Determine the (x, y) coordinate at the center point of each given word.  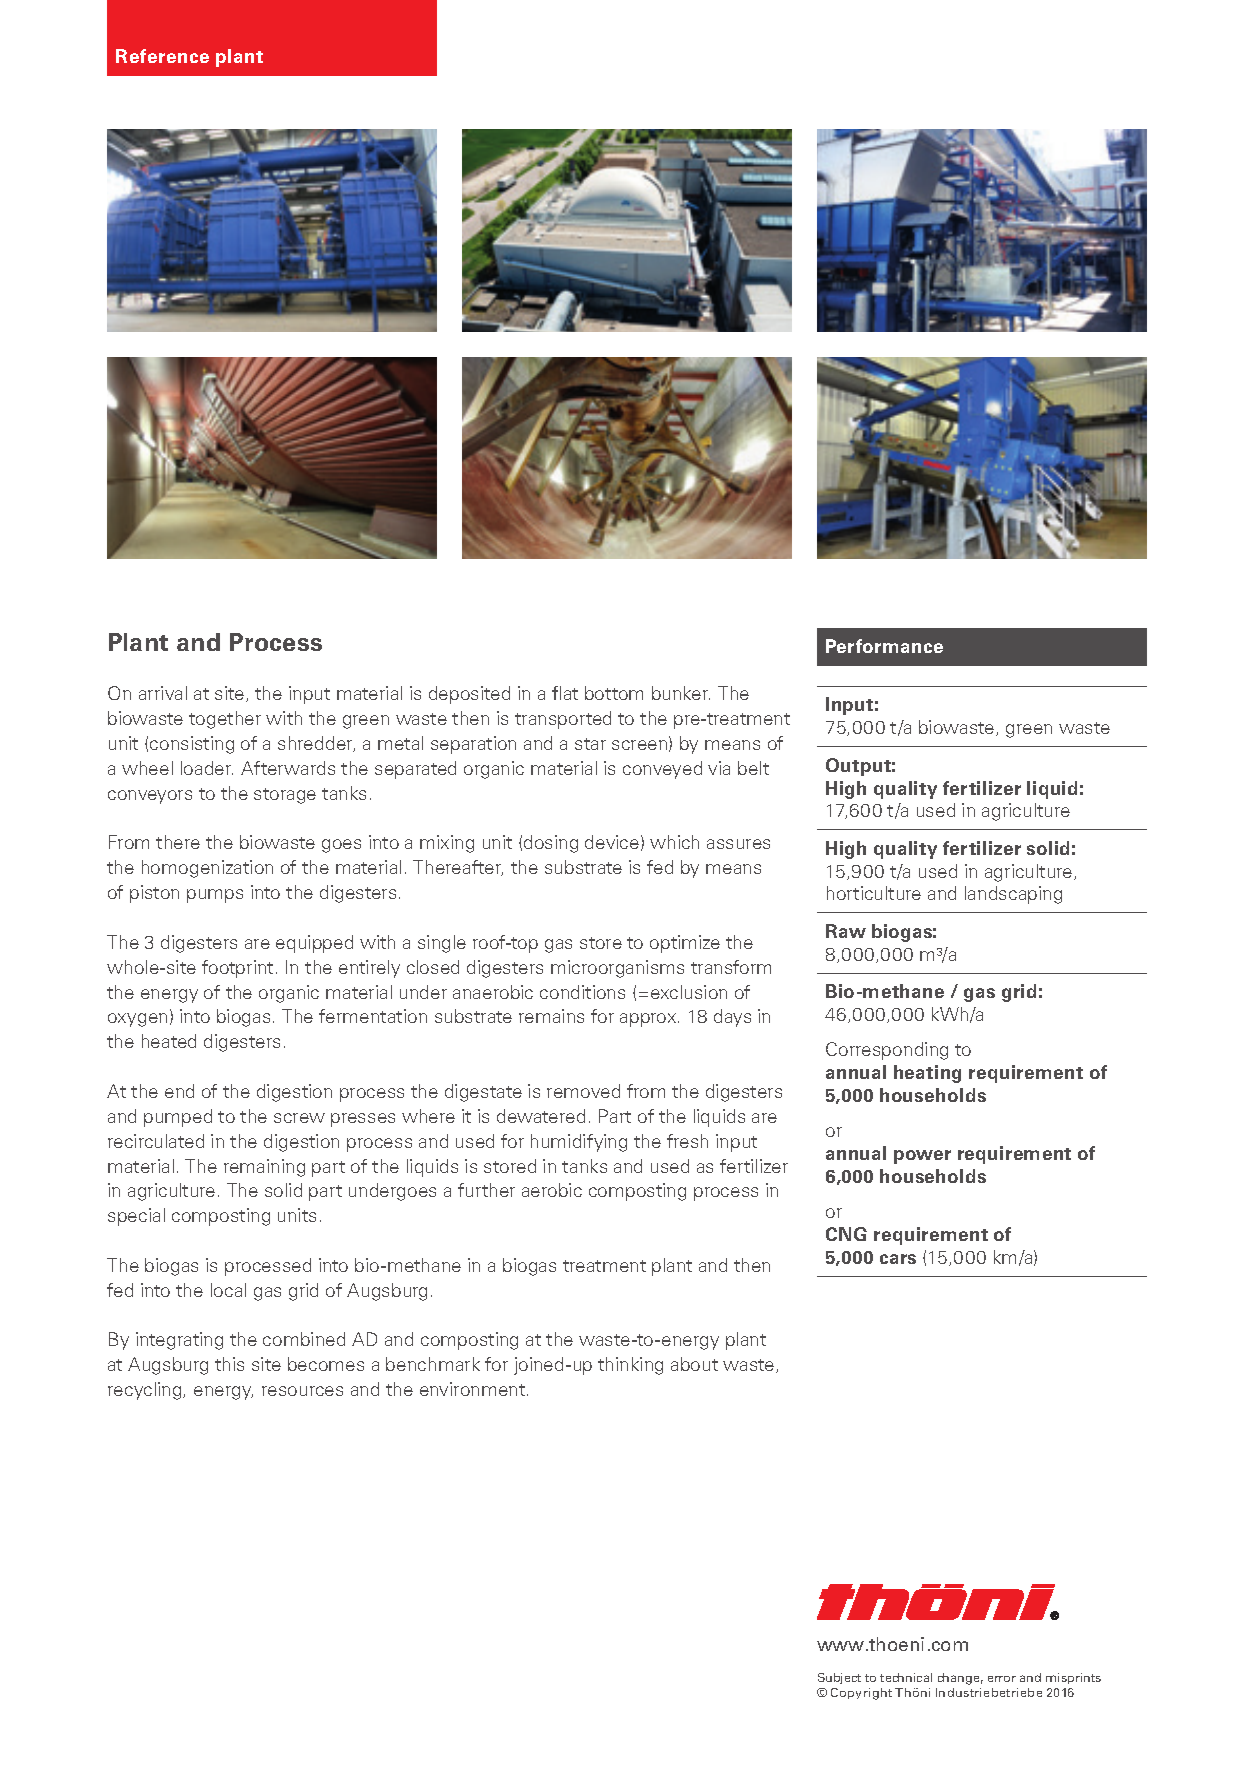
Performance (884, 646)
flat (565, 693)
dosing (551, 844)
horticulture (874, 893)
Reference (162, 56)
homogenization (207, 869)
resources (302, 1391)
